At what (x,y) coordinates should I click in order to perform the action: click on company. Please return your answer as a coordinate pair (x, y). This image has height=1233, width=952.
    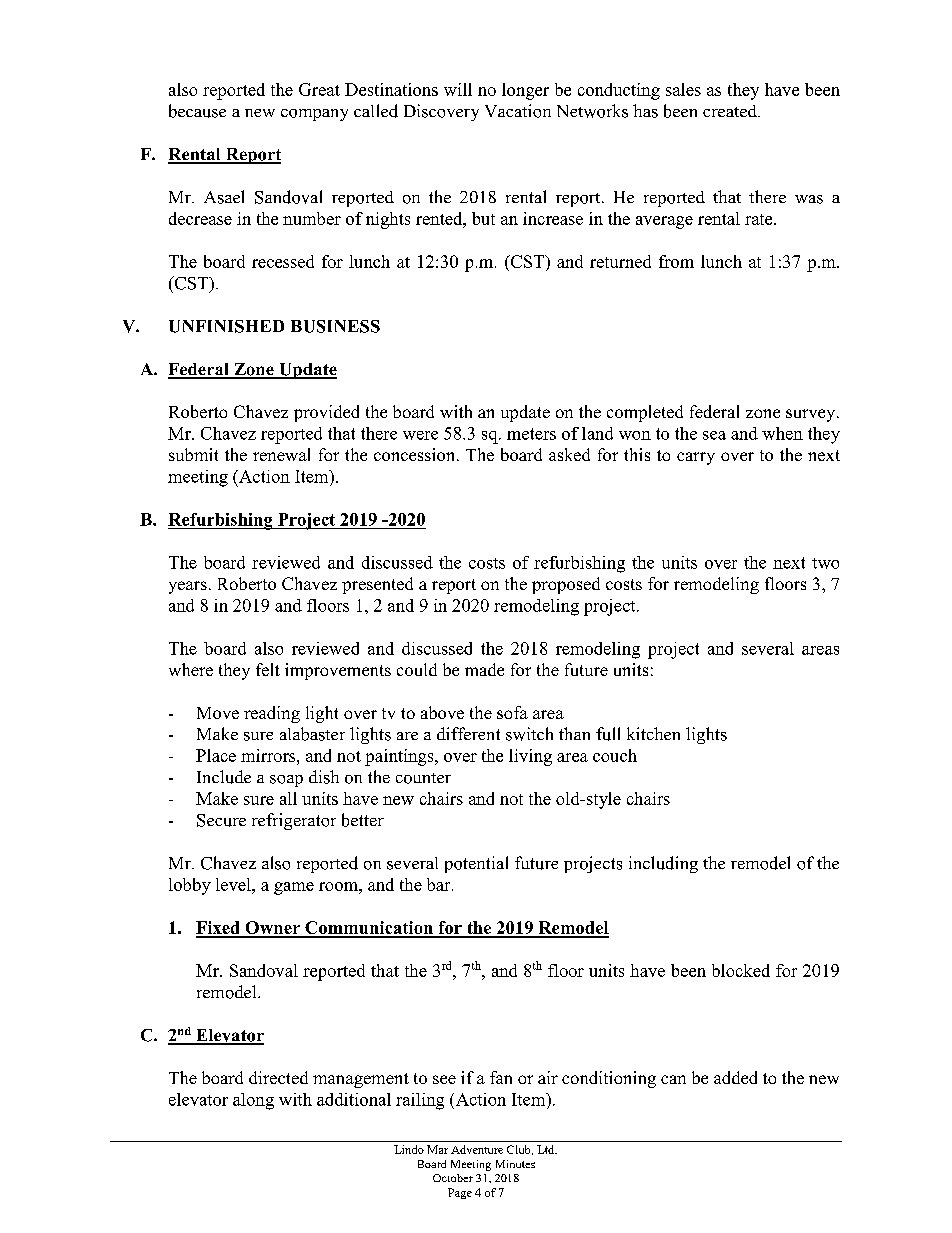
    Looking at the image, I should click on (314, 115).
